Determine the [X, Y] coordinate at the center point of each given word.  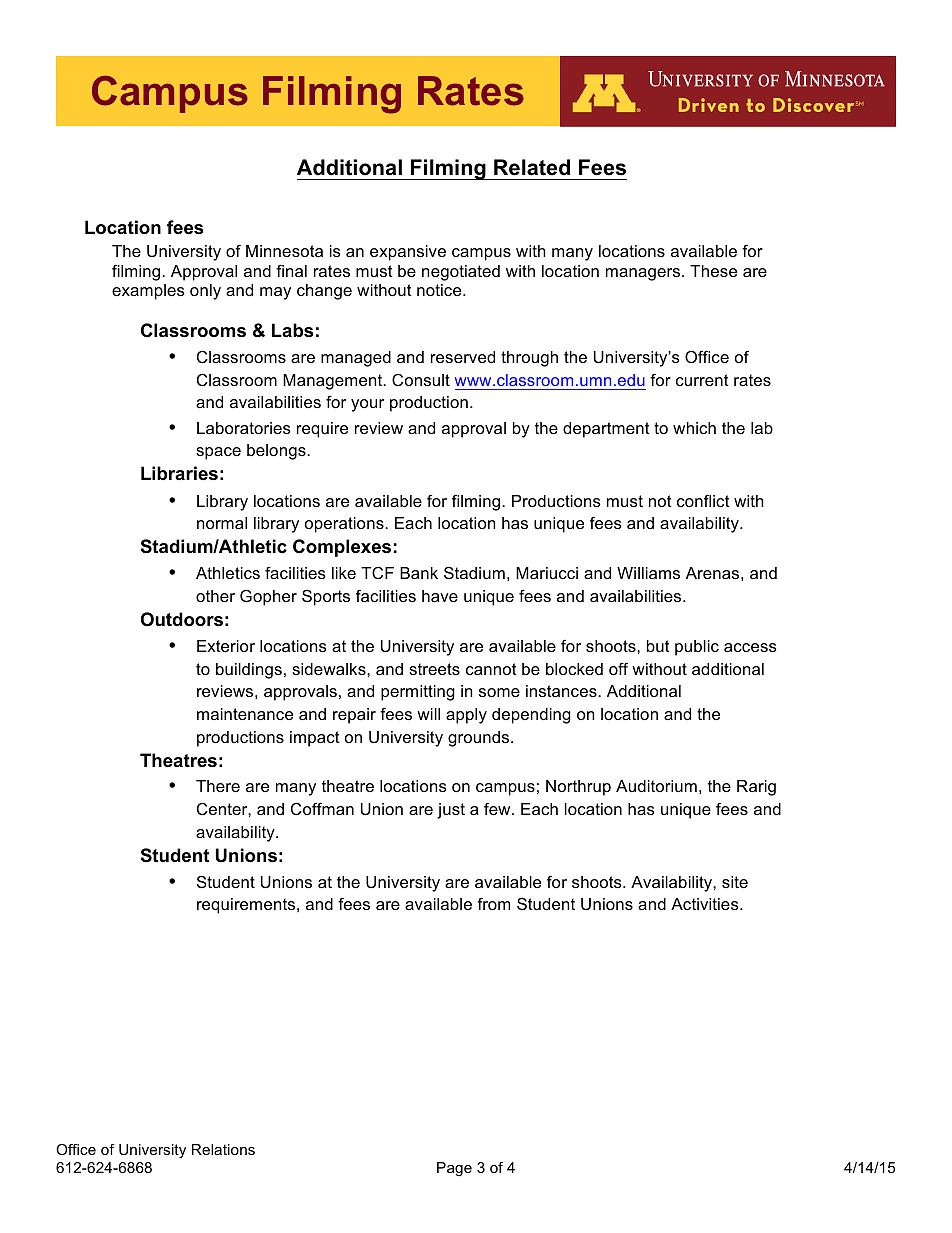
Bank [419, 573]
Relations [223, 1149]
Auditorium [656, 786]
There [218, 786]
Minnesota [284, 251]
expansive [408, 253]
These [713, 271]
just [451, 811]
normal [222, 523]
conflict [703, 500]
